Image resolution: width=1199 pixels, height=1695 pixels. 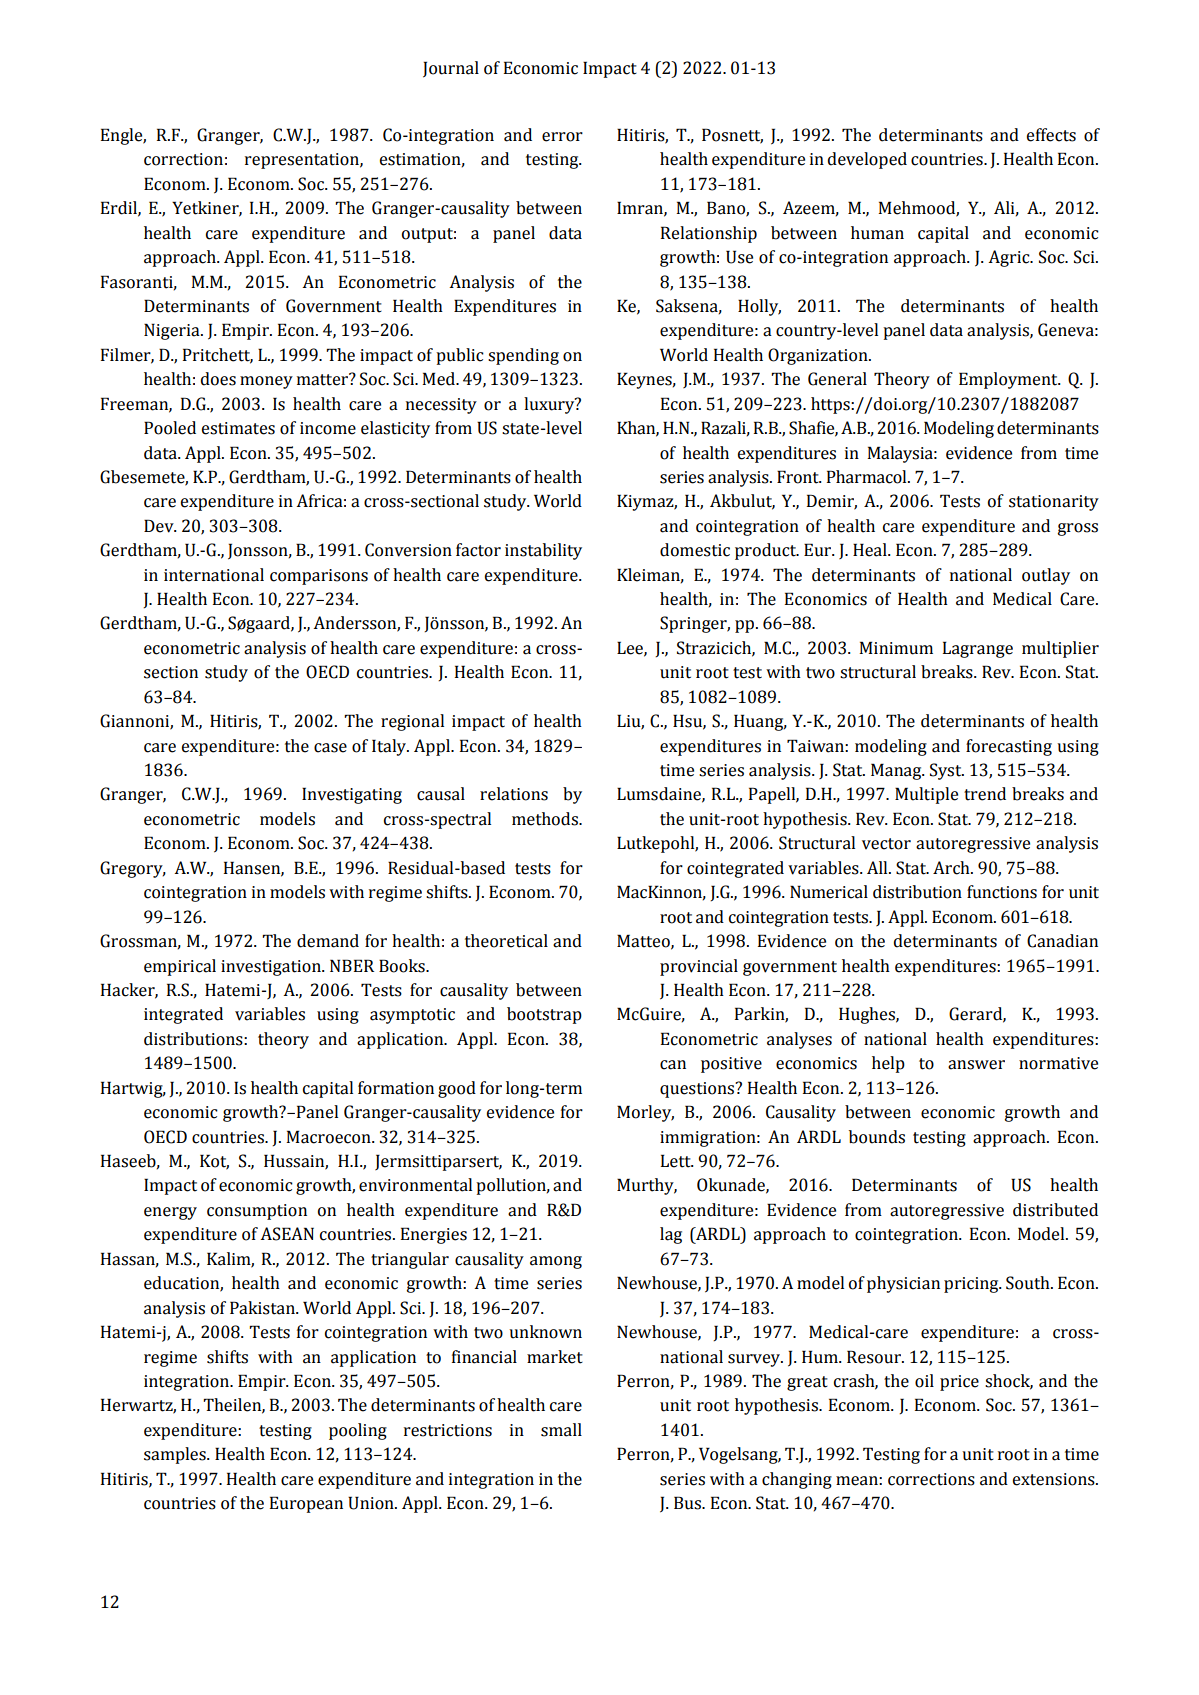 I want to click on answer, so click(x=976, y=1065).
